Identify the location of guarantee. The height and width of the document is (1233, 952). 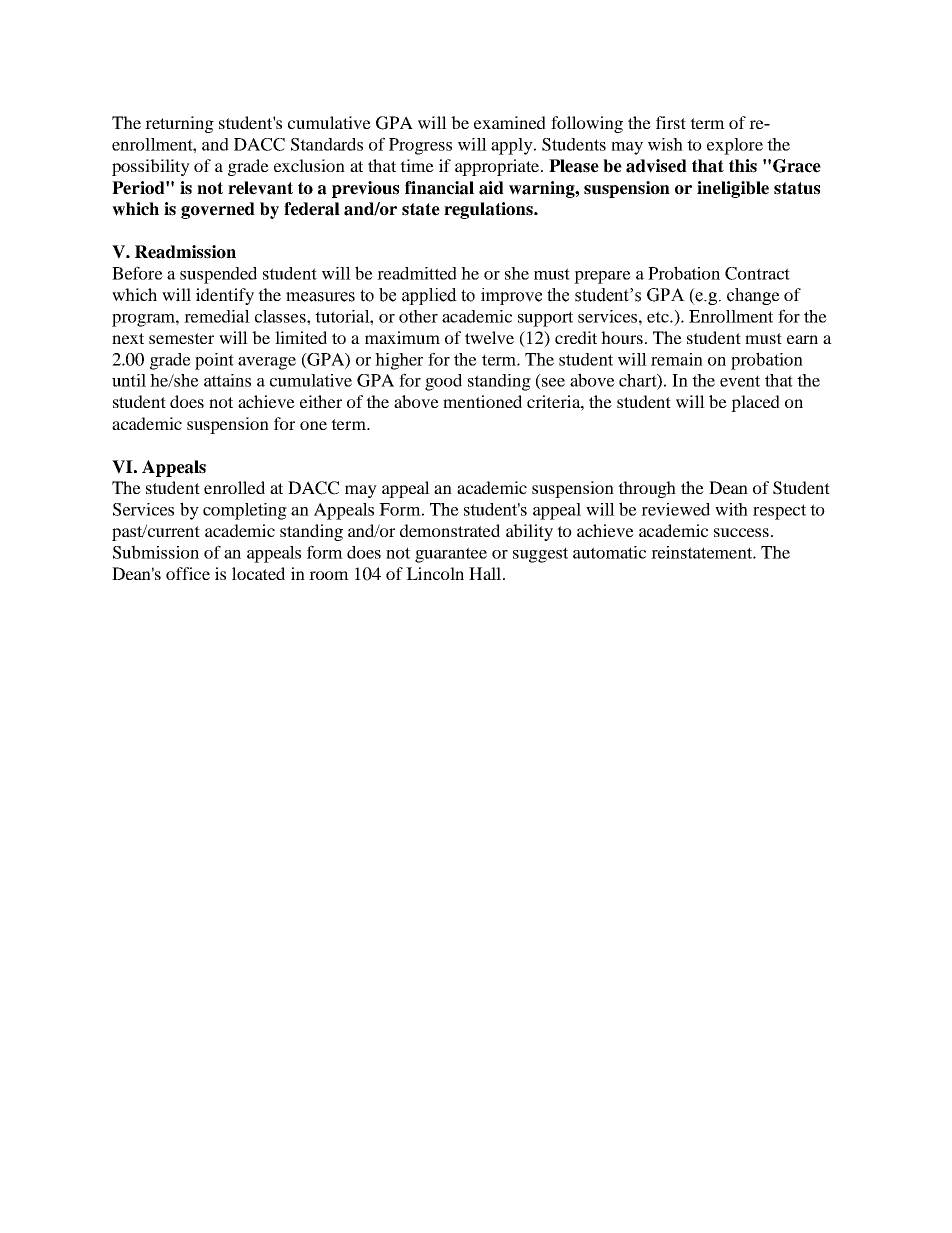
(451, 555).
